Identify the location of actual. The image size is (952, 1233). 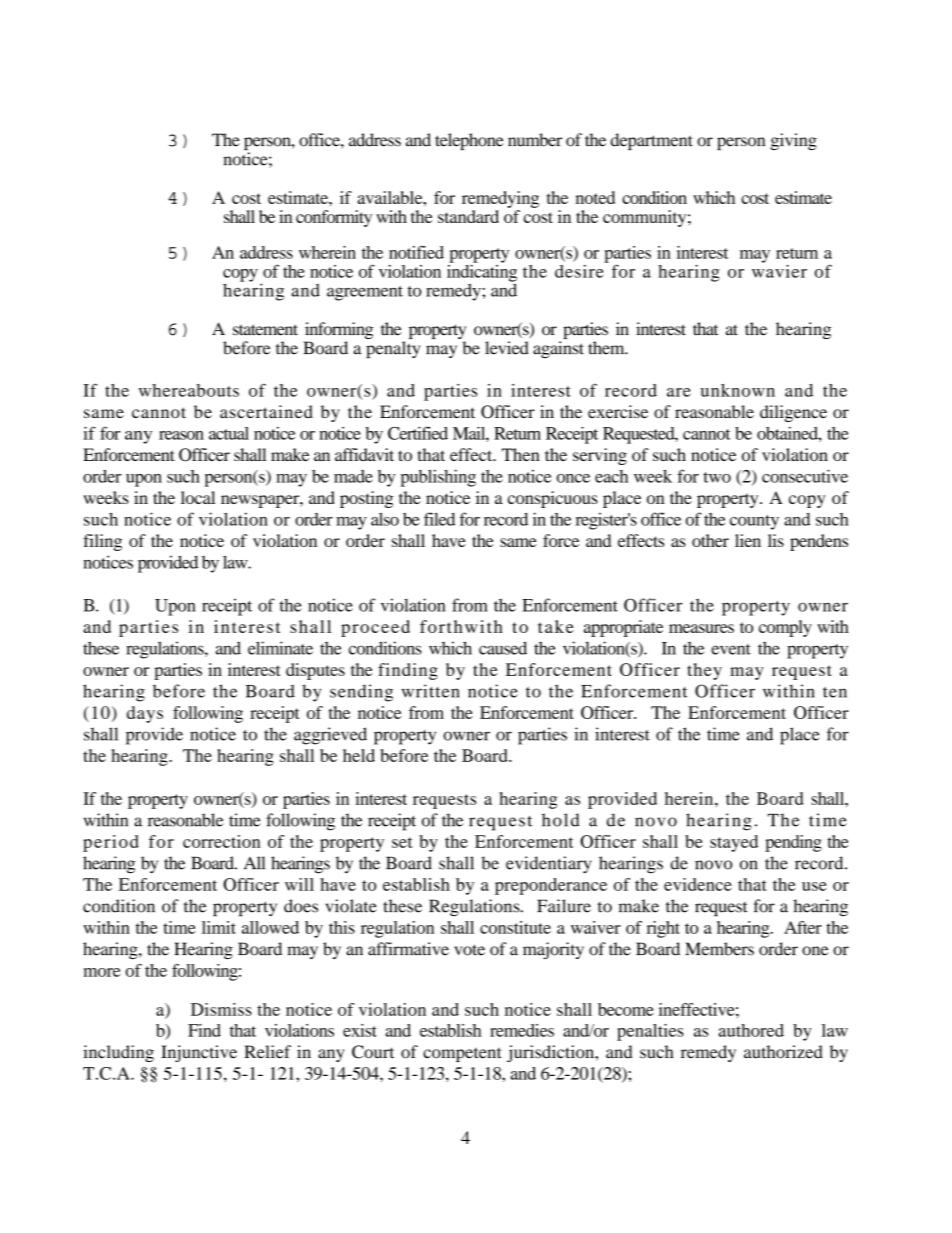
(229, 433).
